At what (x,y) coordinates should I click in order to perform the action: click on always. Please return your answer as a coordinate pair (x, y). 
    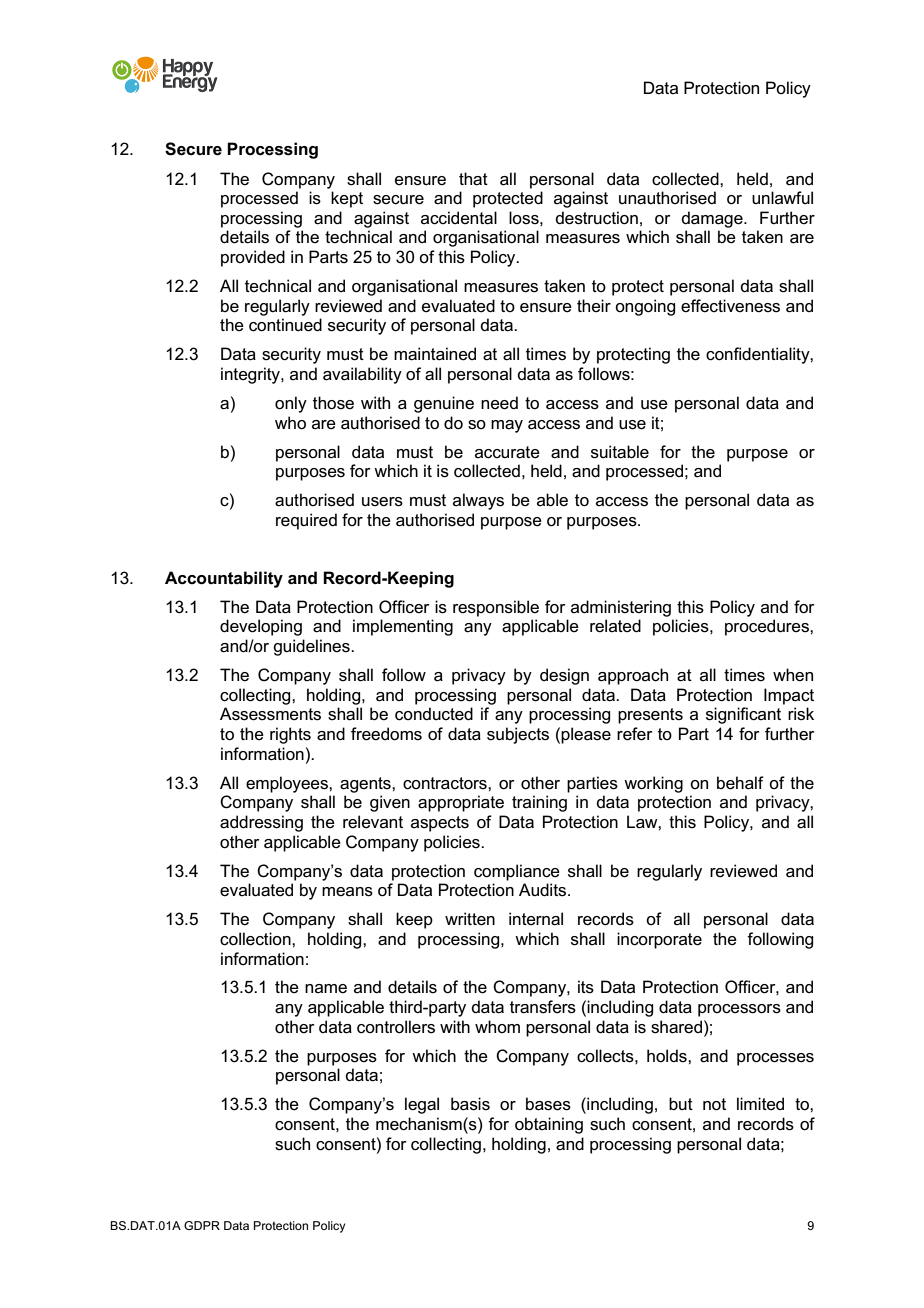
    Looking at the image, I should click on (478, 501).
